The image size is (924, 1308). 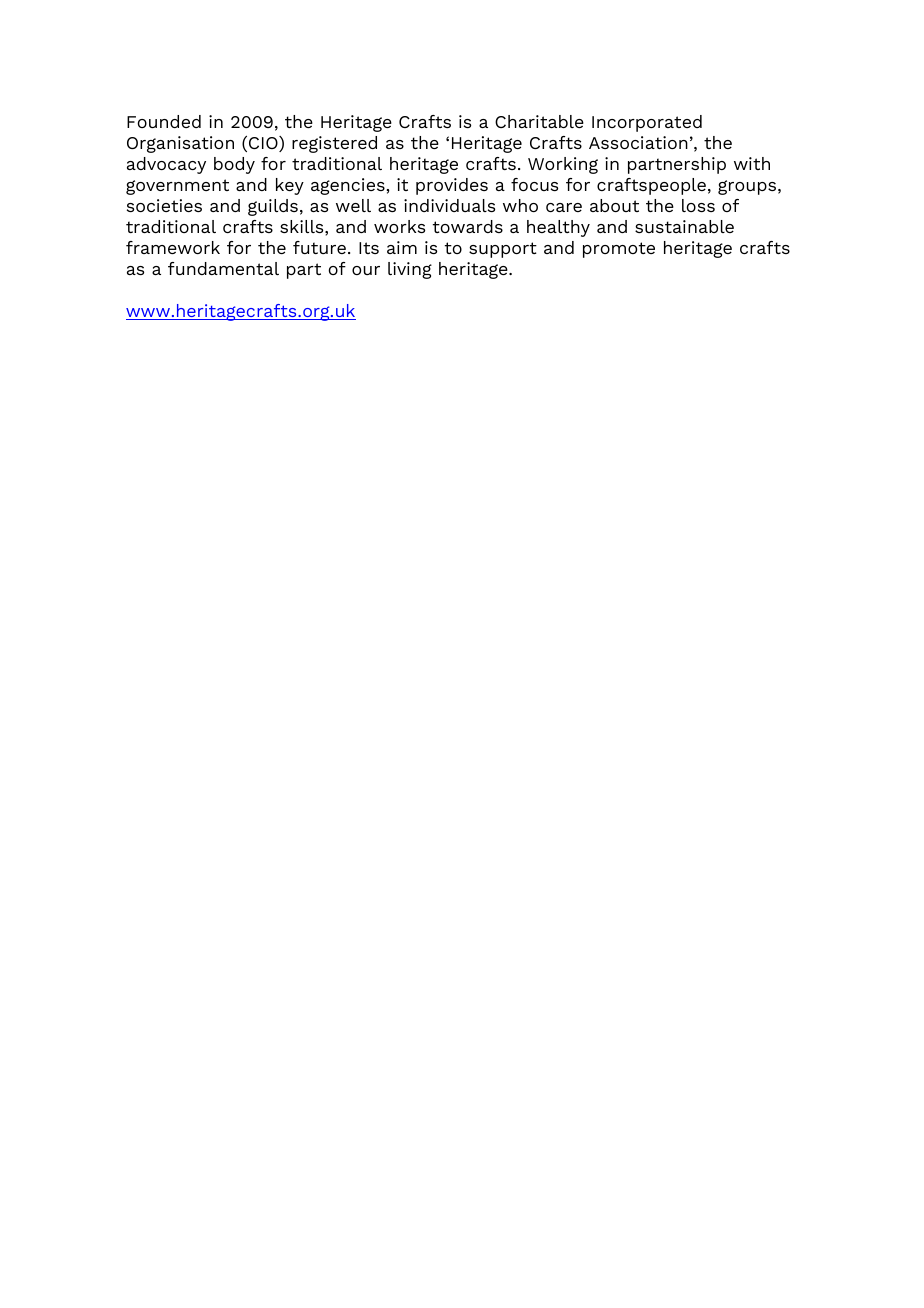 What do you see at coordinates (698, 205) in the image?
I see `loss` at bounding box center [698, 205].
